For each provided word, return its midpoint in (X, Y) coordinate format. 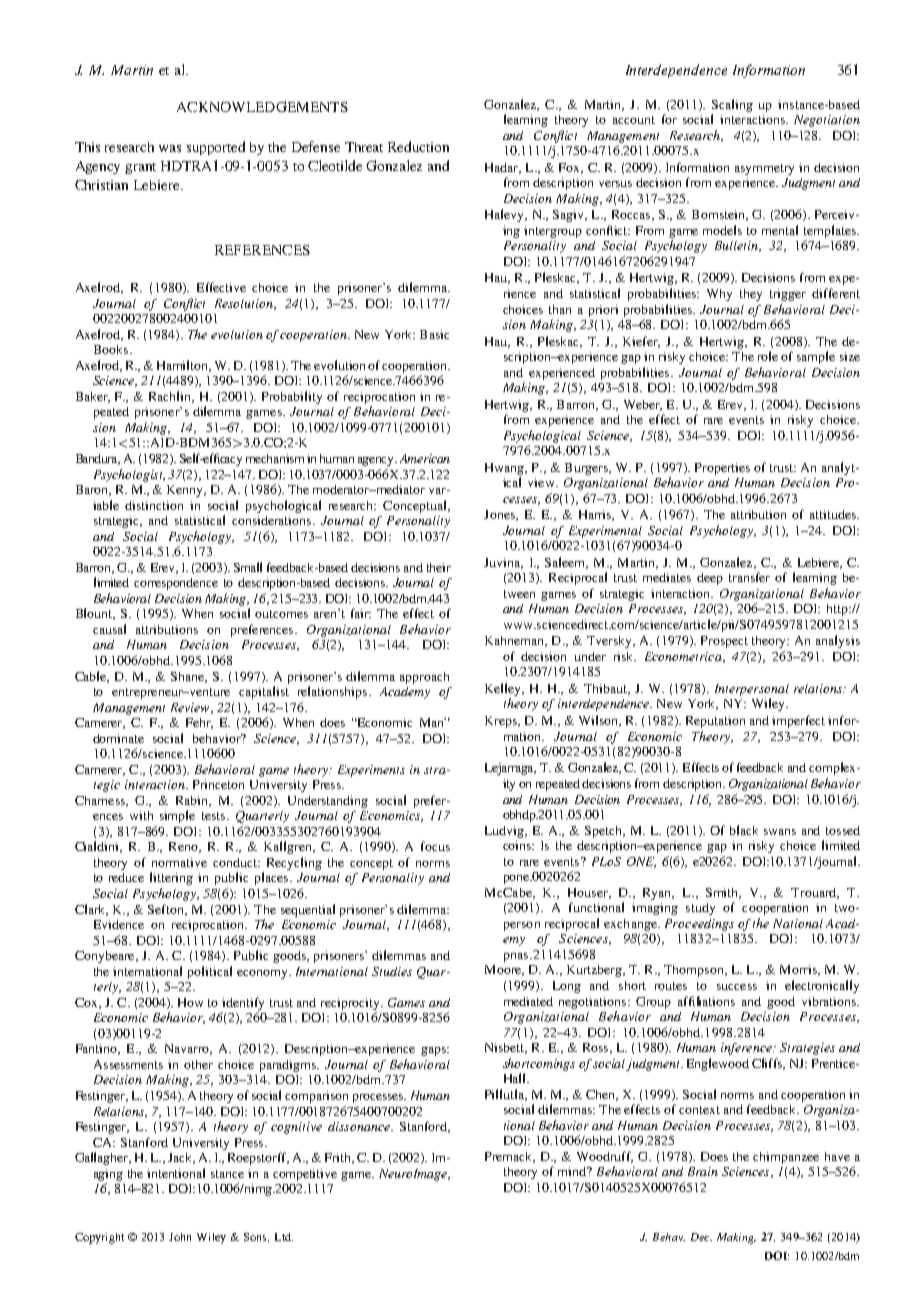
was (170, 148)
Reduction (418, 146)
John (180, 1237)
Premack (510, 1157)
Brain (703, 1171)
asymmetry (764, 169)
